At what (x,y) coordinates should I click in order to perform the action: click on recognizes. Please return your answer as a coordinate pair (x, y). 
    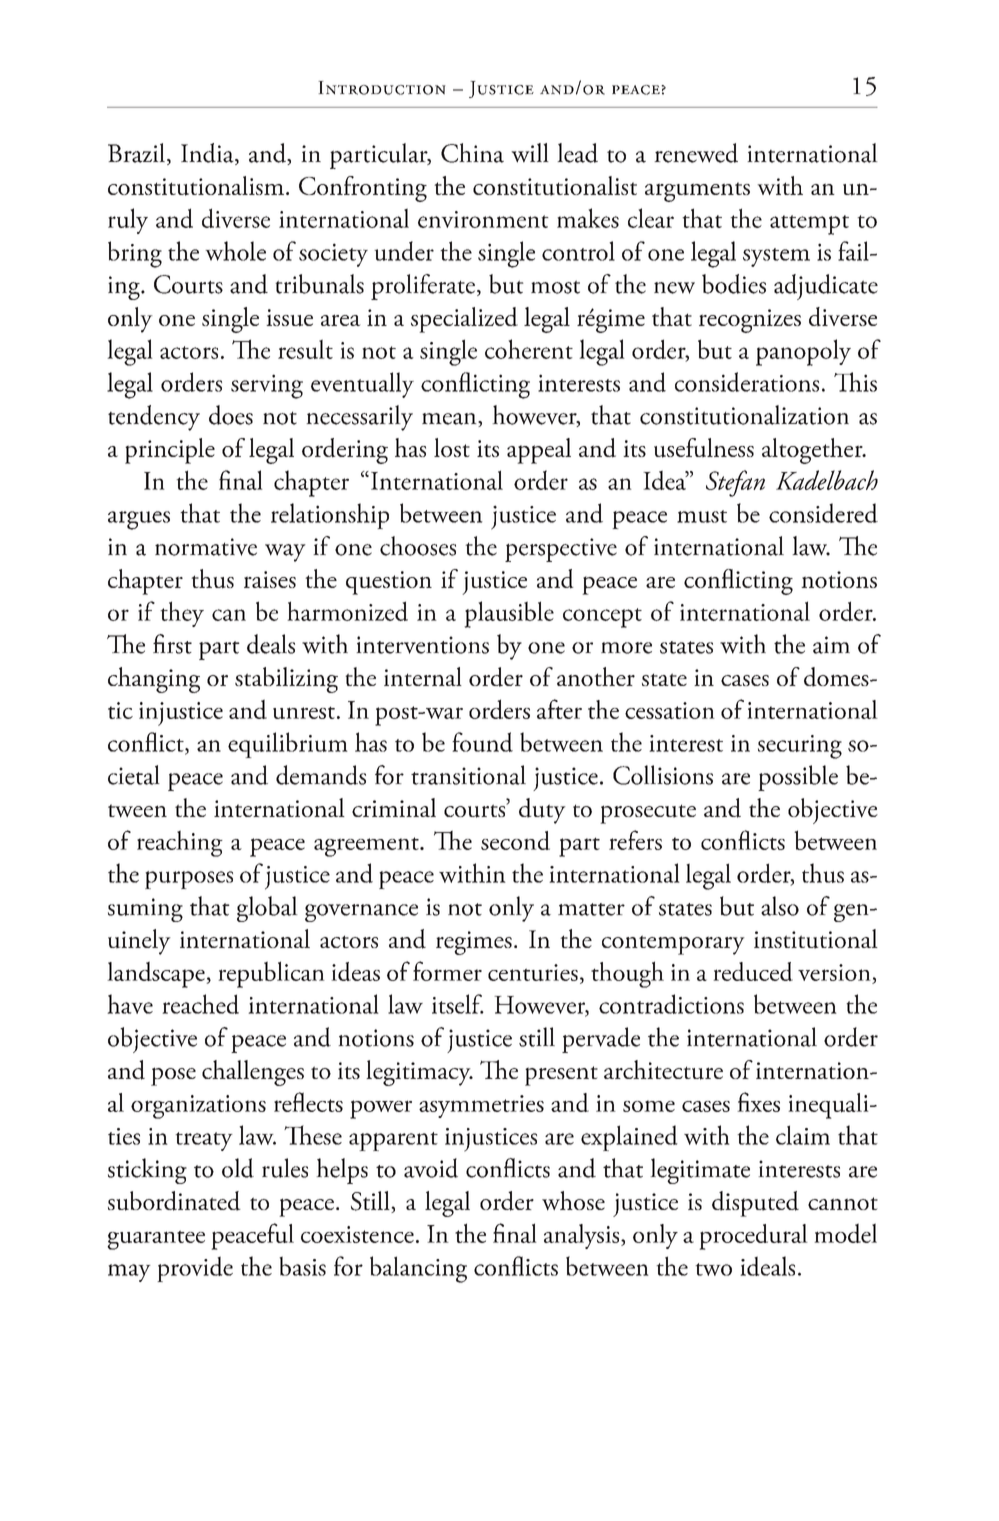
    Looking at the image, I should click on (750, 321).
